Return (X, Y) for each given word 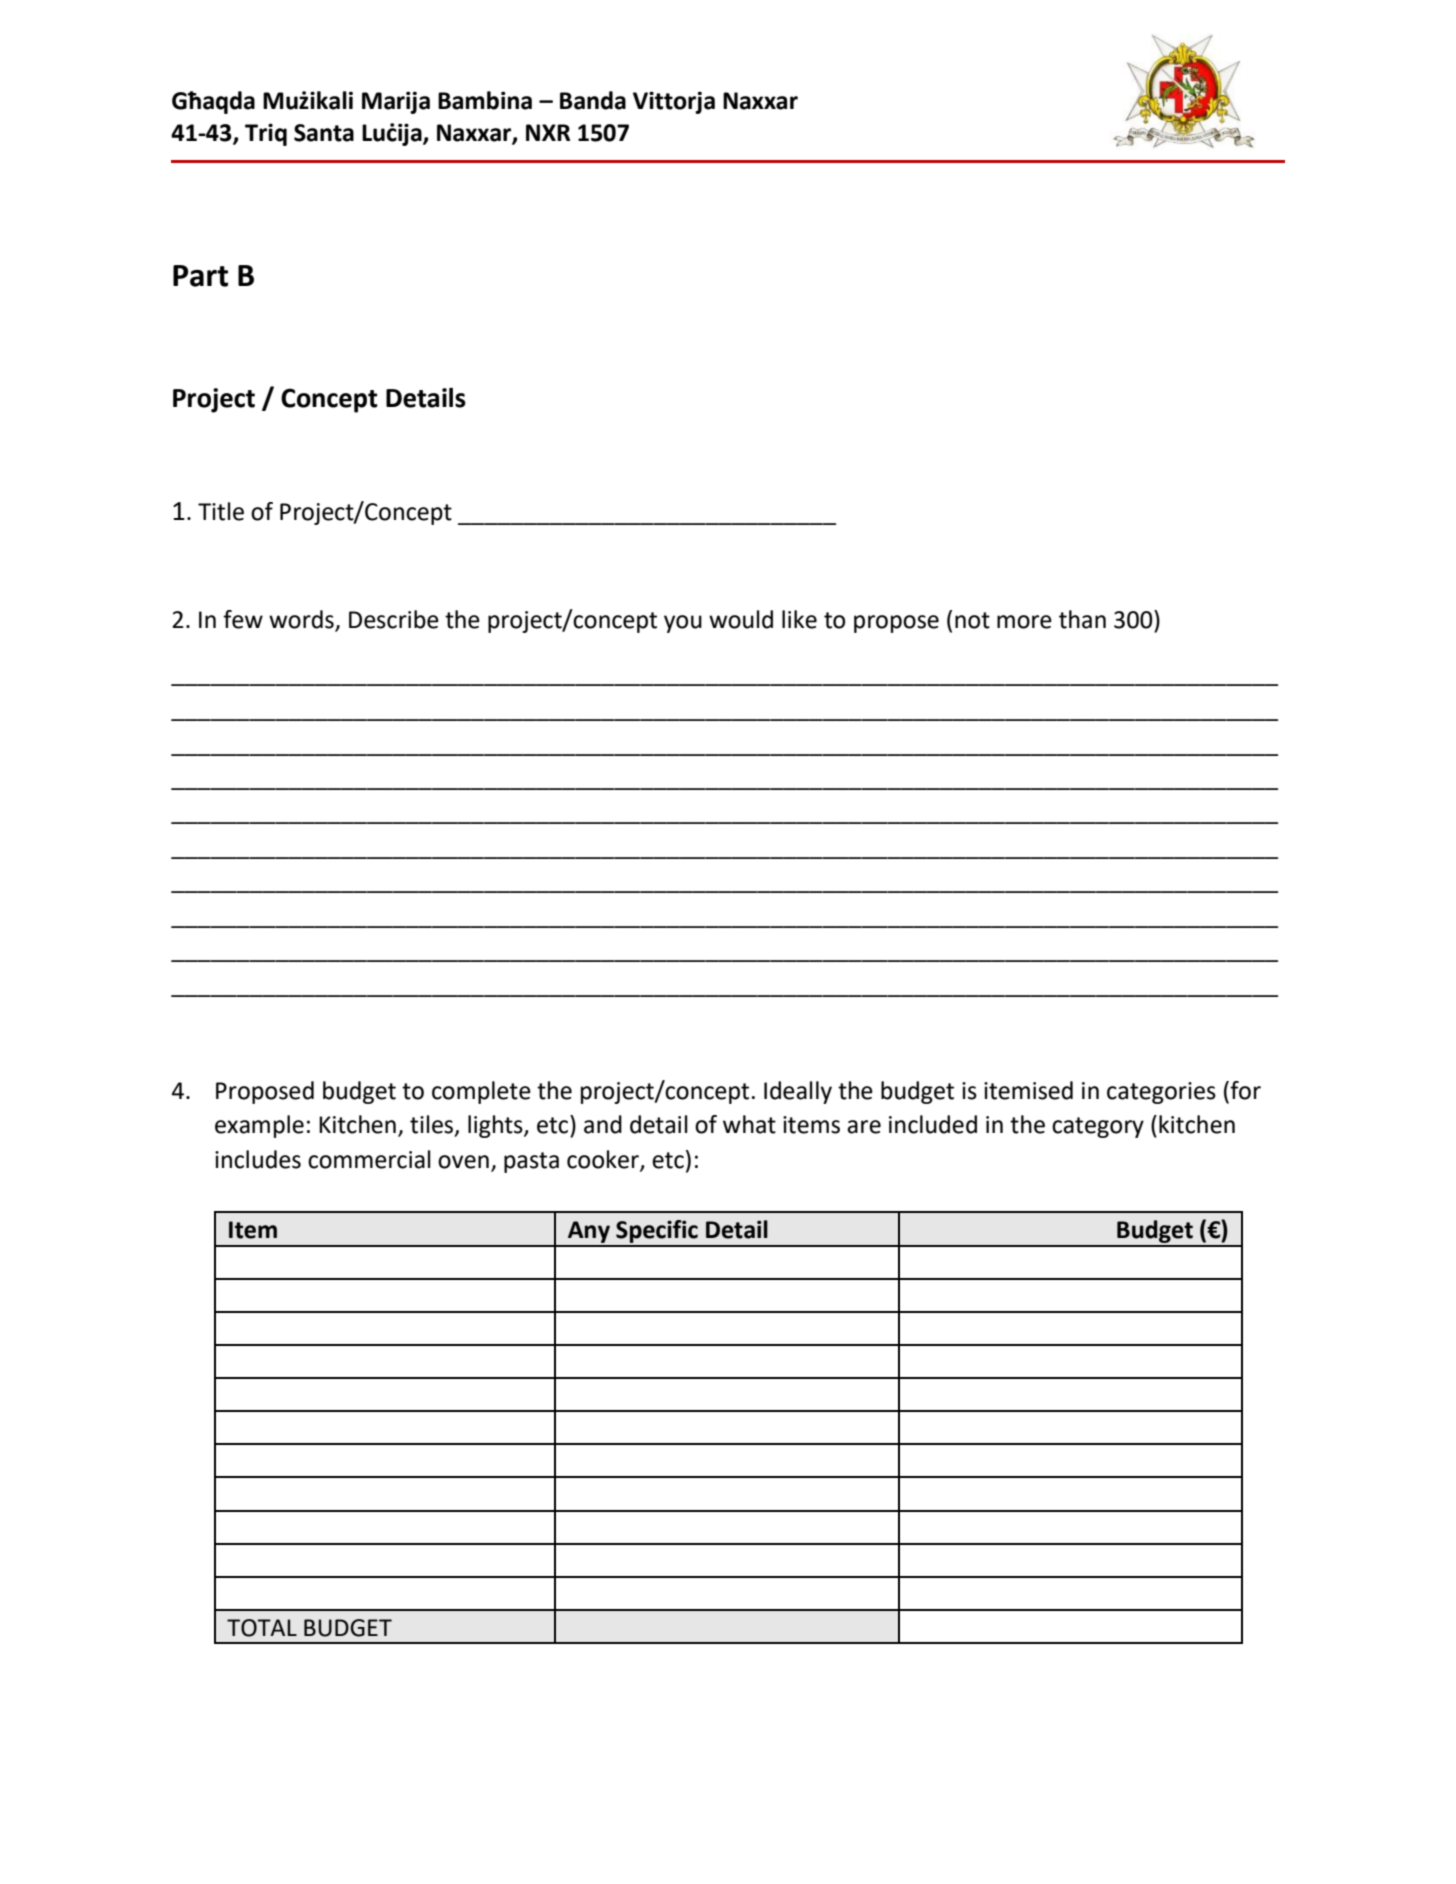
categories (1161, 1093)
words (302, 620)
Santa (324, 133)
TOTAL (262, 1628)
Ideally (798, 1092)
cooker (604, 1160)
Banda (593, 100)
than (1082, 619)
